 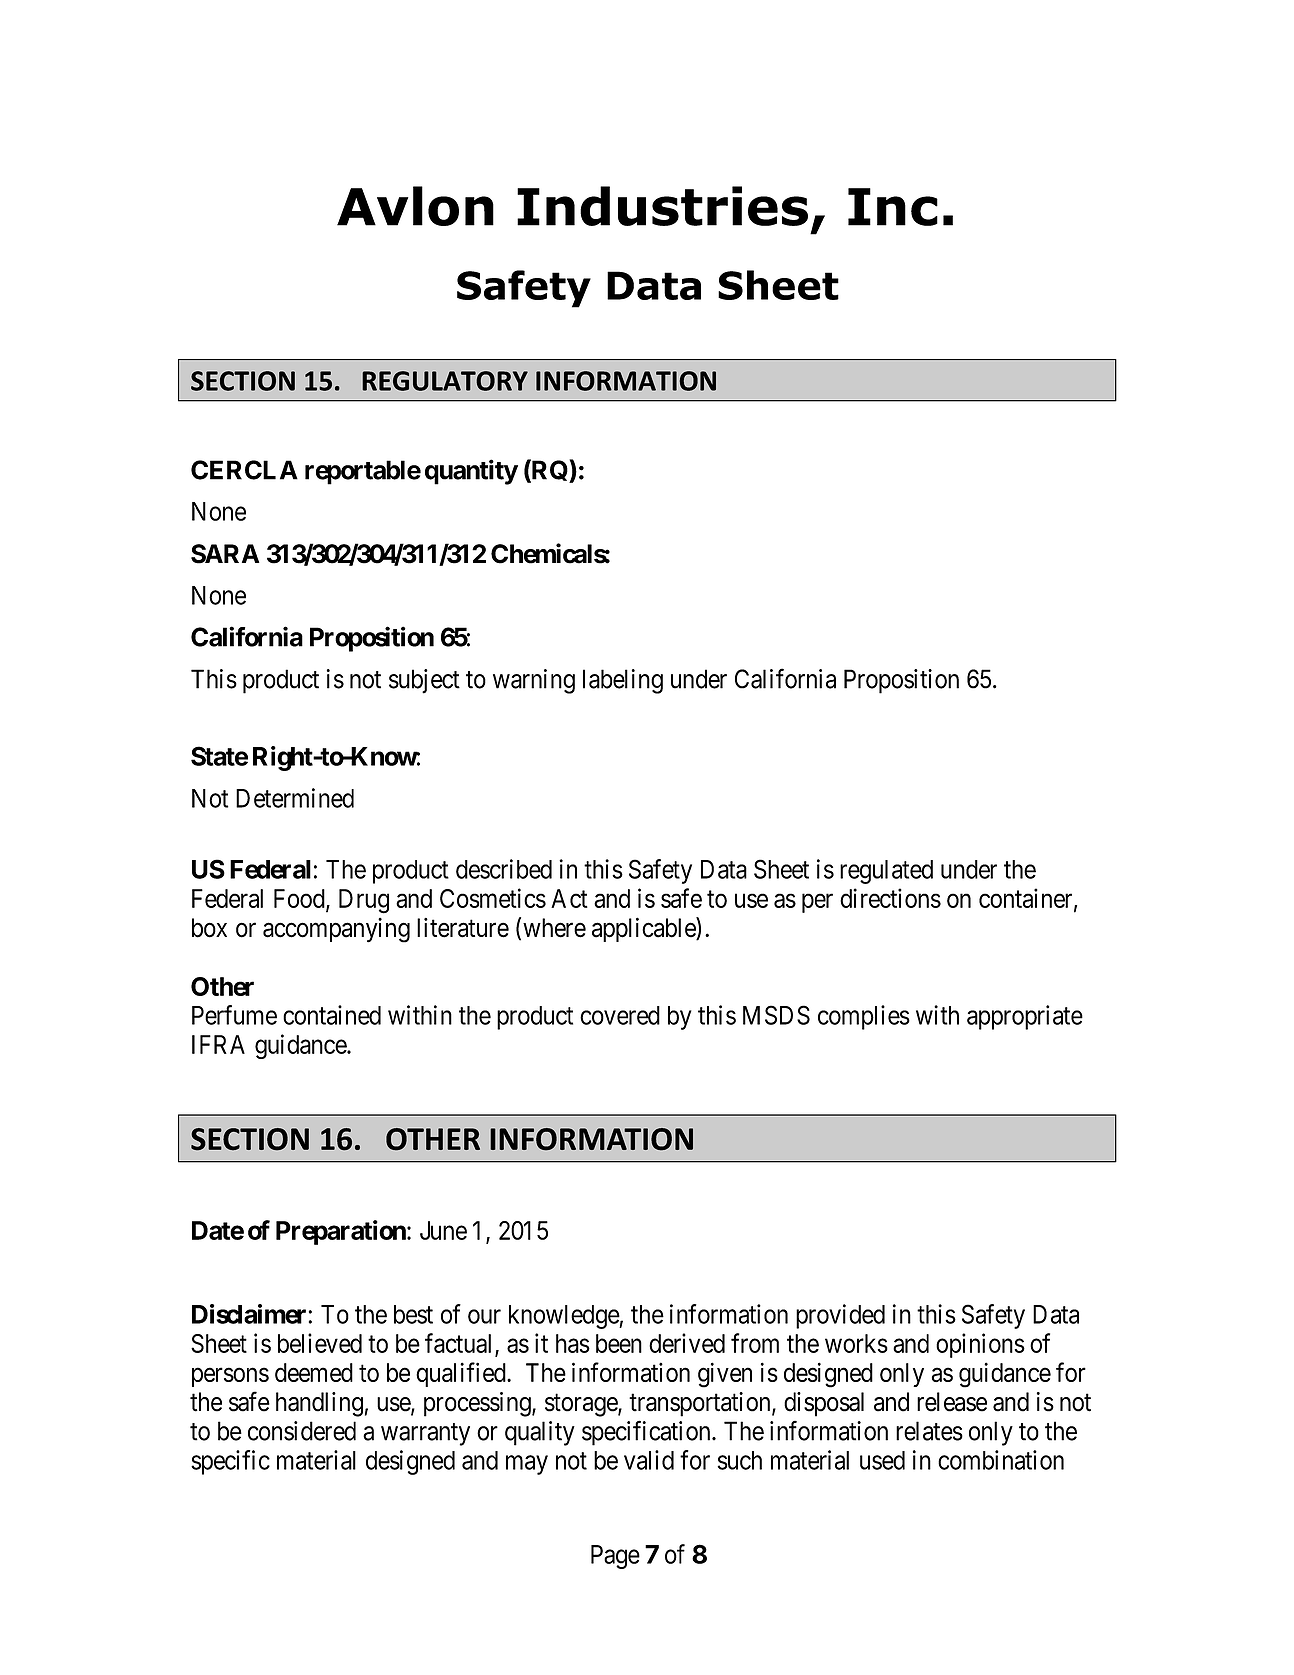 I want to click on REGULATORY, so click(x=445, y=381).
